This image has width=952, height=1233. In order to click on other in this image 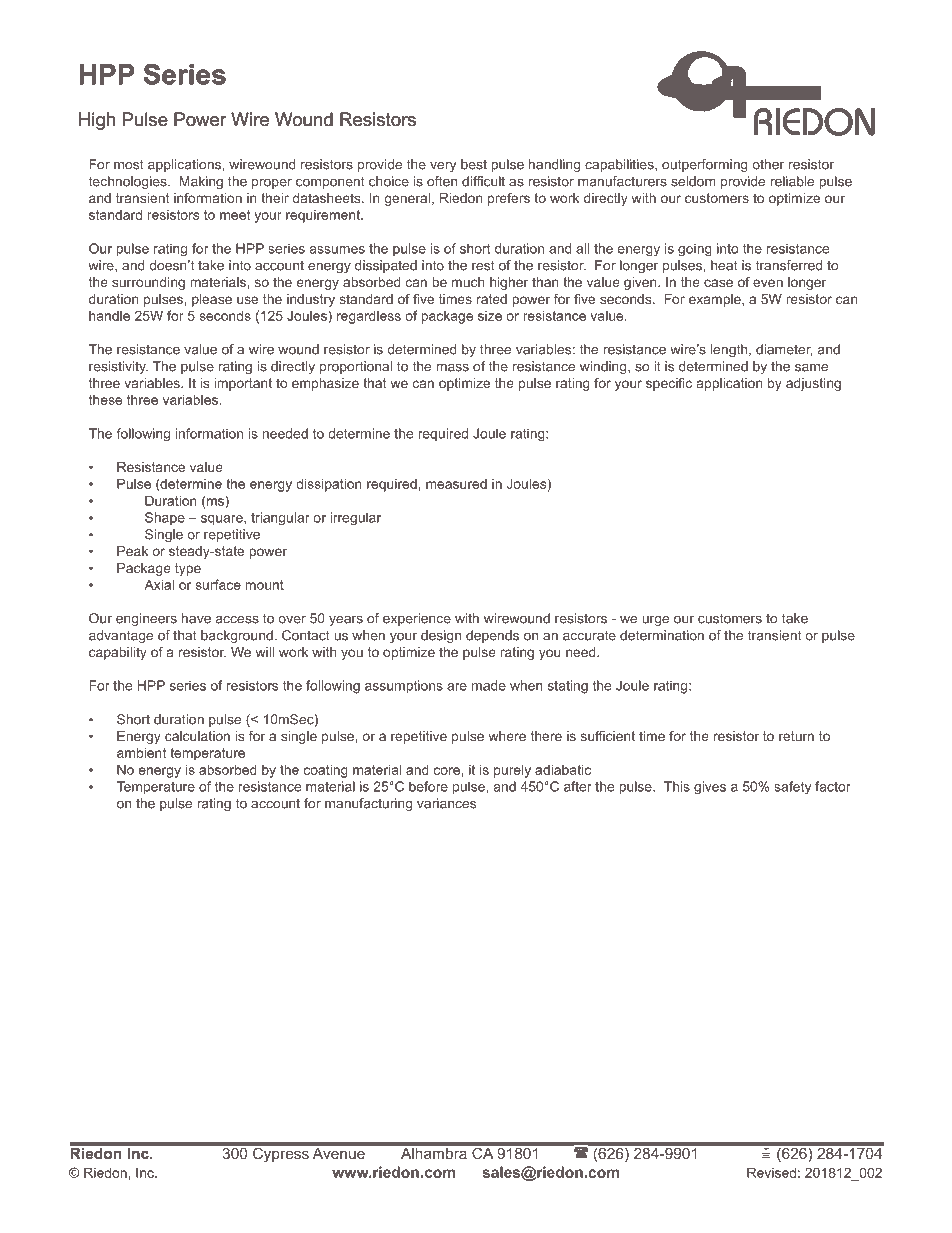, I will do `click(768, 164)`.
